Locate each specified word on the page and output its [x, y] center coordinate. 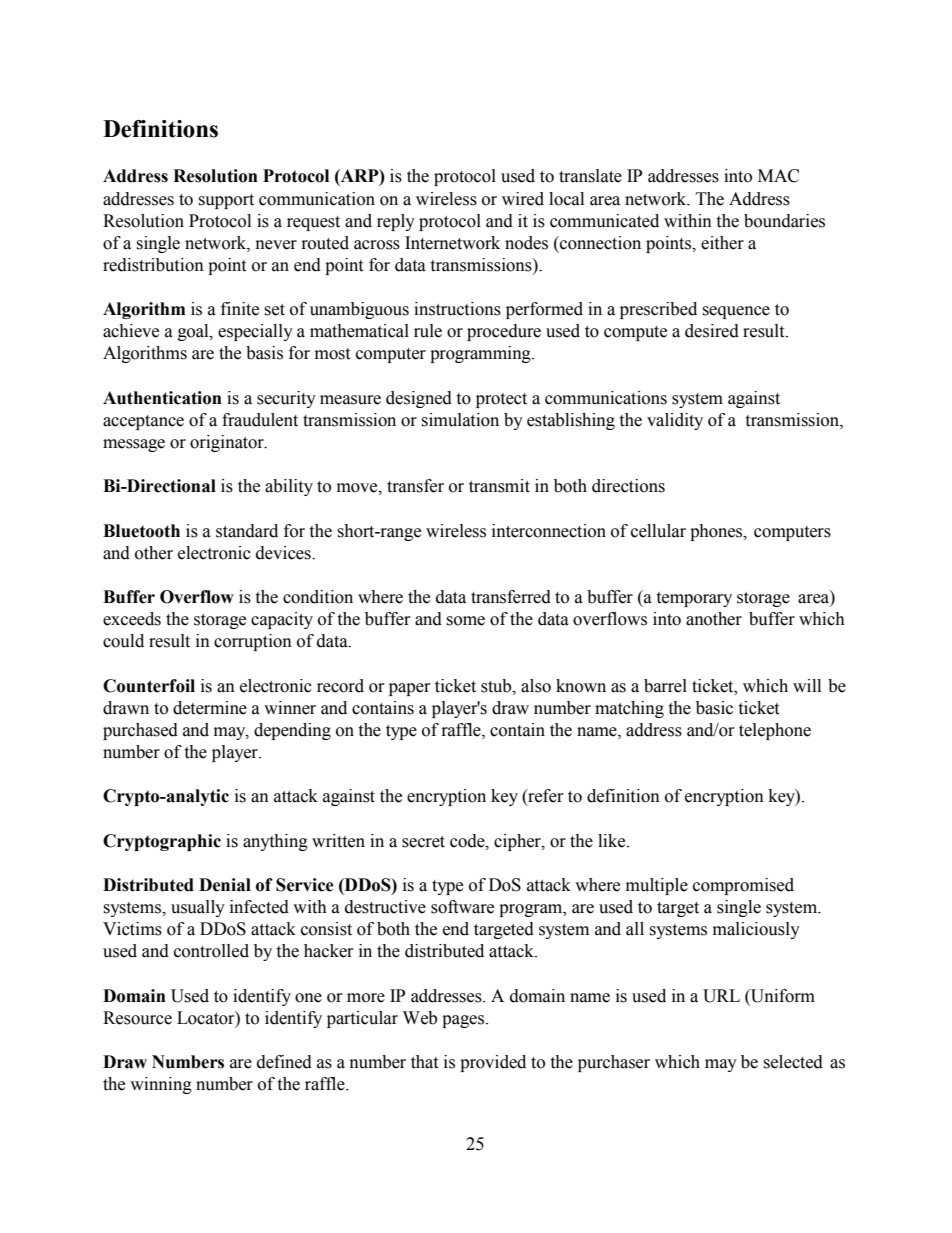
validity [675, 421]
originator [228, 443]
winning [161, 1085]
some [465, 621]
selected [793, 1062]
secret [423, 842]
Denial [225, 885]
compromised [743, 886]
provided [493, 1063]
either [722, 243]
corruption [253, 642]
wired [523, 199]
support [226, 201]
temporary [694, 599]
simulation [460, 420]
